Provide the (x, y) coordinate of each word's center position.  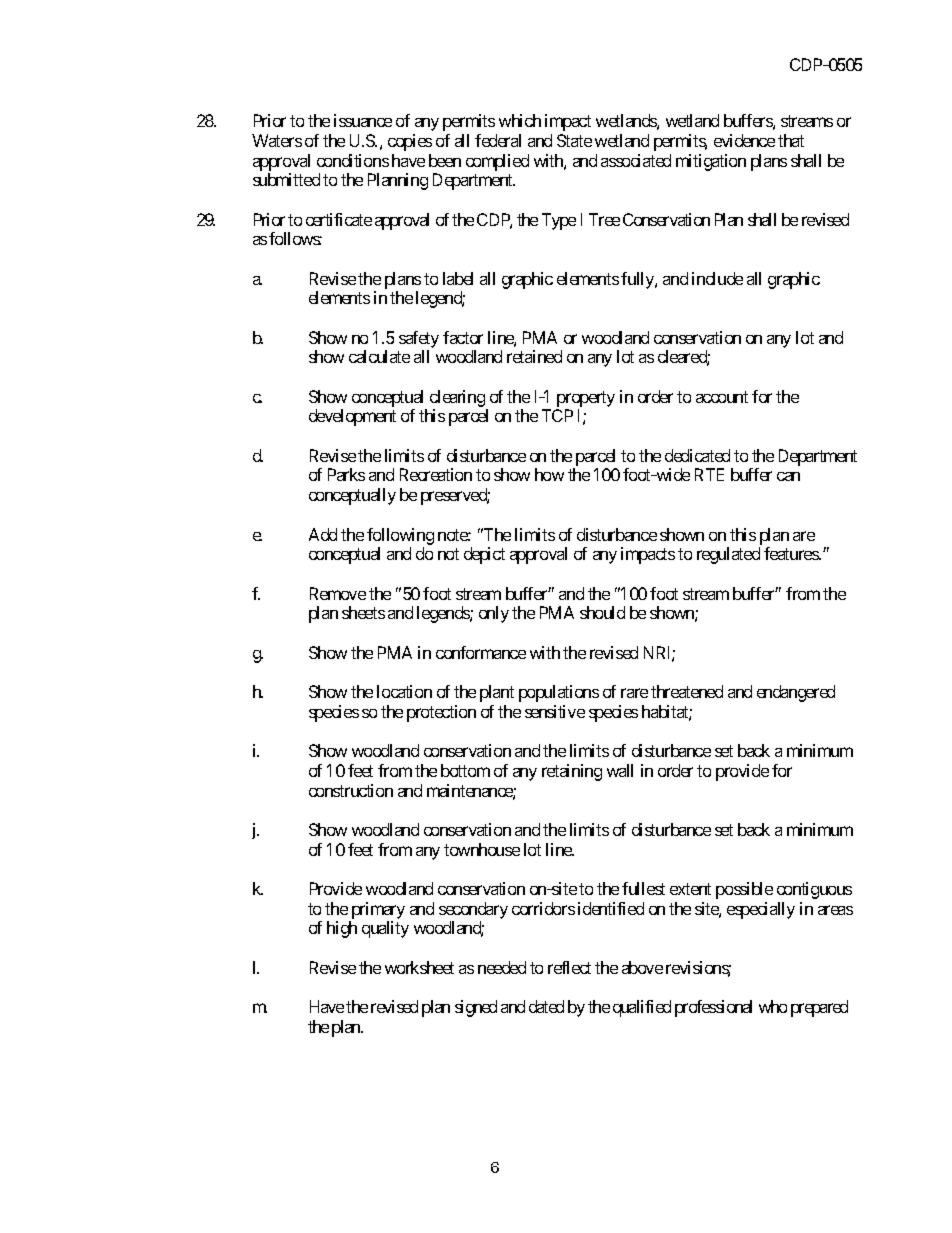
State (574, 140)
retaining (572, 772)
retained (534, 356)
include (717, 278)
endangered (796, 693)
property (586, 399)
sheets (363, 612)
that (791, 140)
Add (323, 534)
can (788, 476)
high (342, 929)
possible (744, 890)
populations (559, 693)
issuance (363, 120)
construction (351, 790)
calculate (379, 356)
